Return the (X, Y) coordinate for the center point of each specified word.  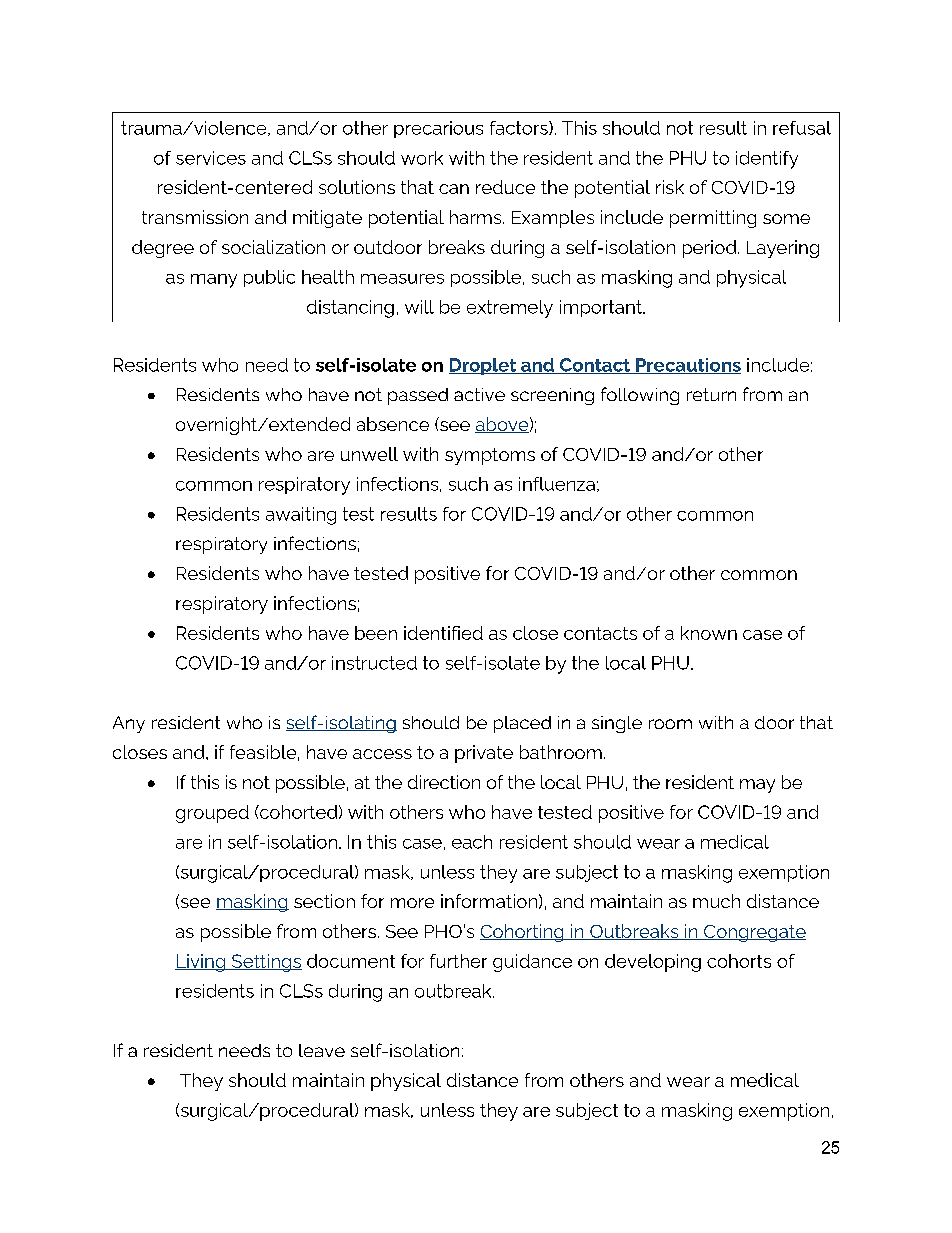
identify (767, 160)
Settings (265, 963)
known (709, 633)
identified (443, 633)
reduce (505, 187)
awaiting (301, 516)
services (211, 158)
